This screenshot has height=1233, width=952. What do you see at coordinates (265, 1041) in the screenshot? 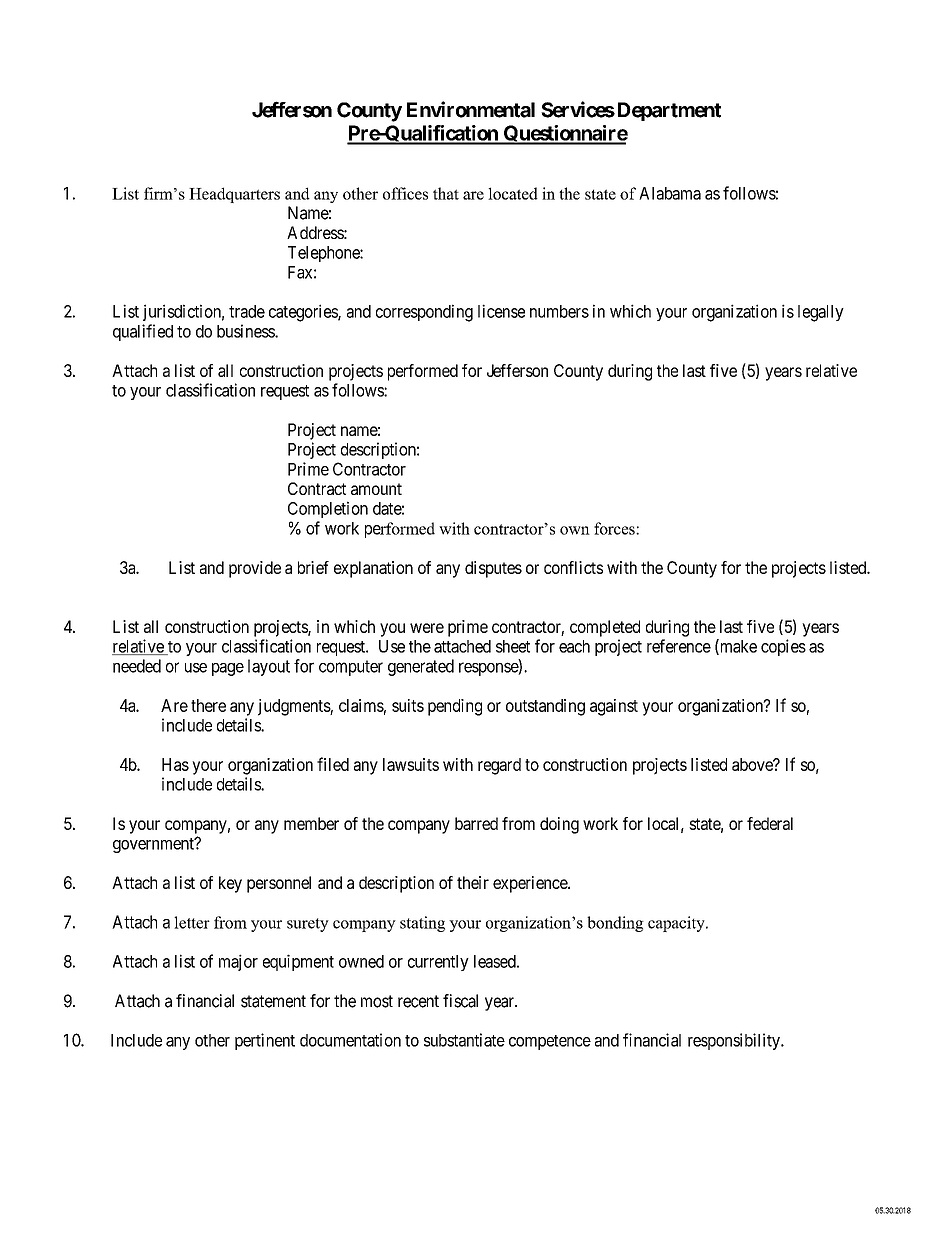
I see `pertinent` at bounding box center [265, 1041].
